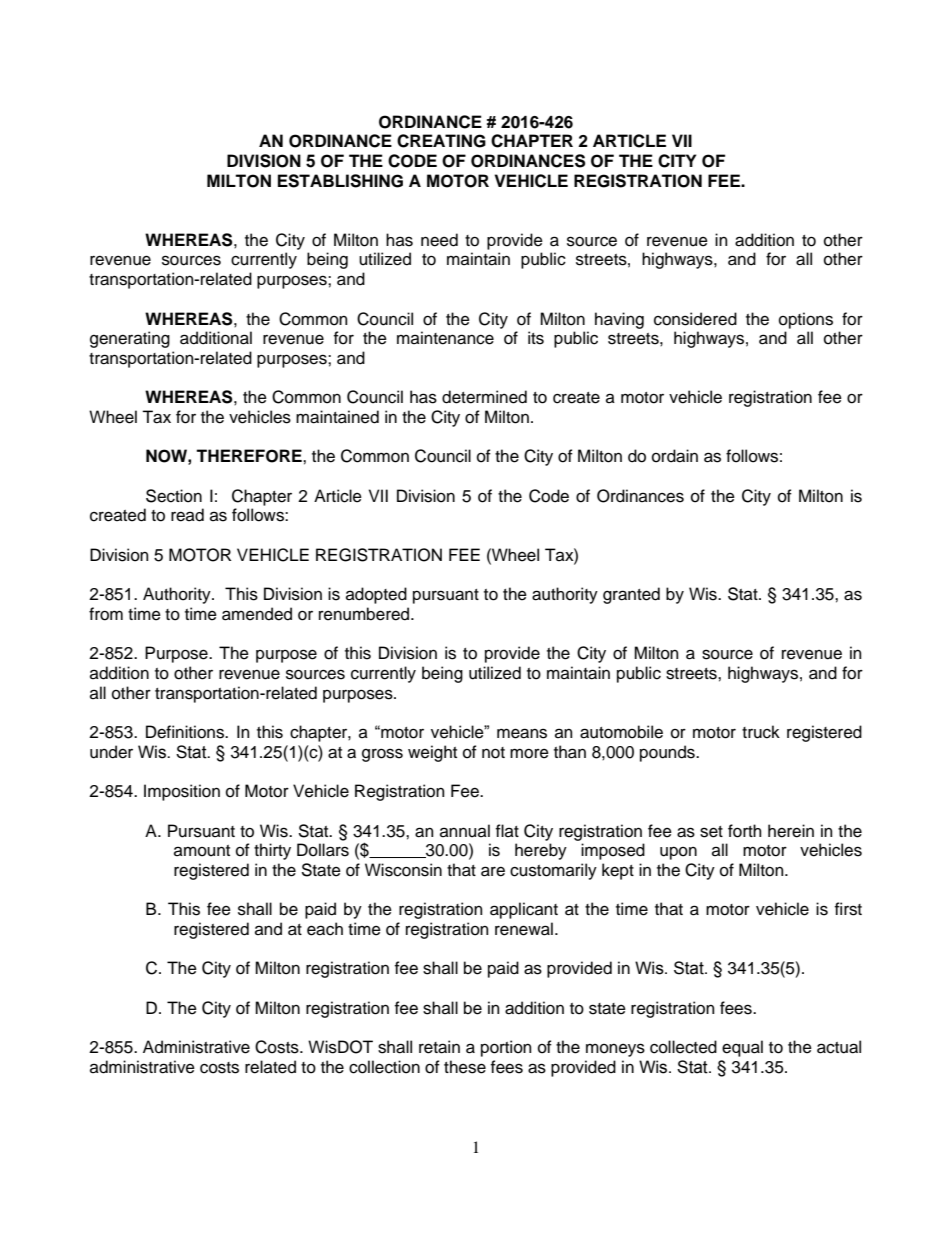 This screenshot has width=952, height=1233. What do you see at coordinates (376, 595) in the screenshot?
I see `adopted` at bounding box center [376, 595].
